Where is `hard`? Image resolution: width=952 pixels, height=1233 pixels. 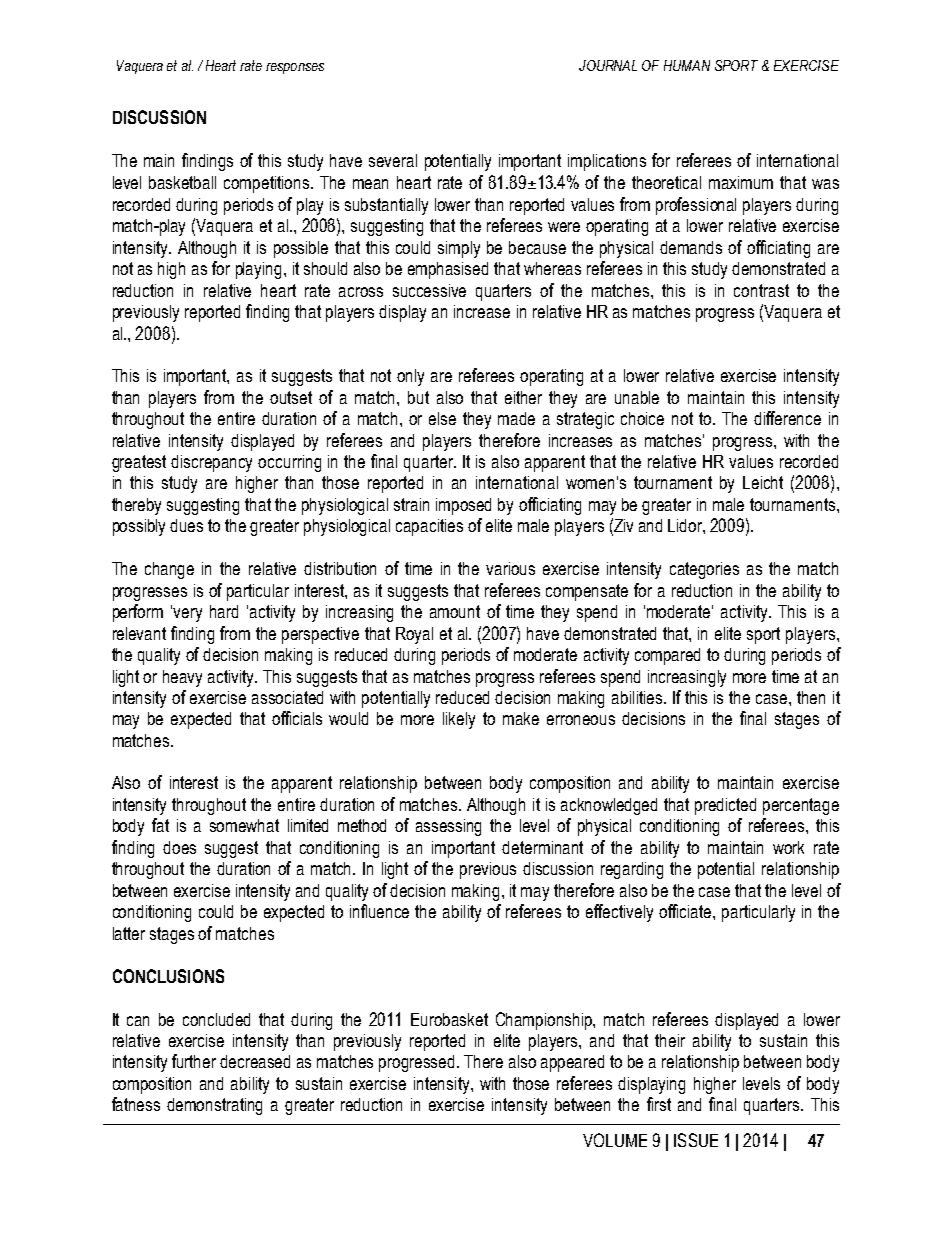
hard is located at coordinates (224, 611).
